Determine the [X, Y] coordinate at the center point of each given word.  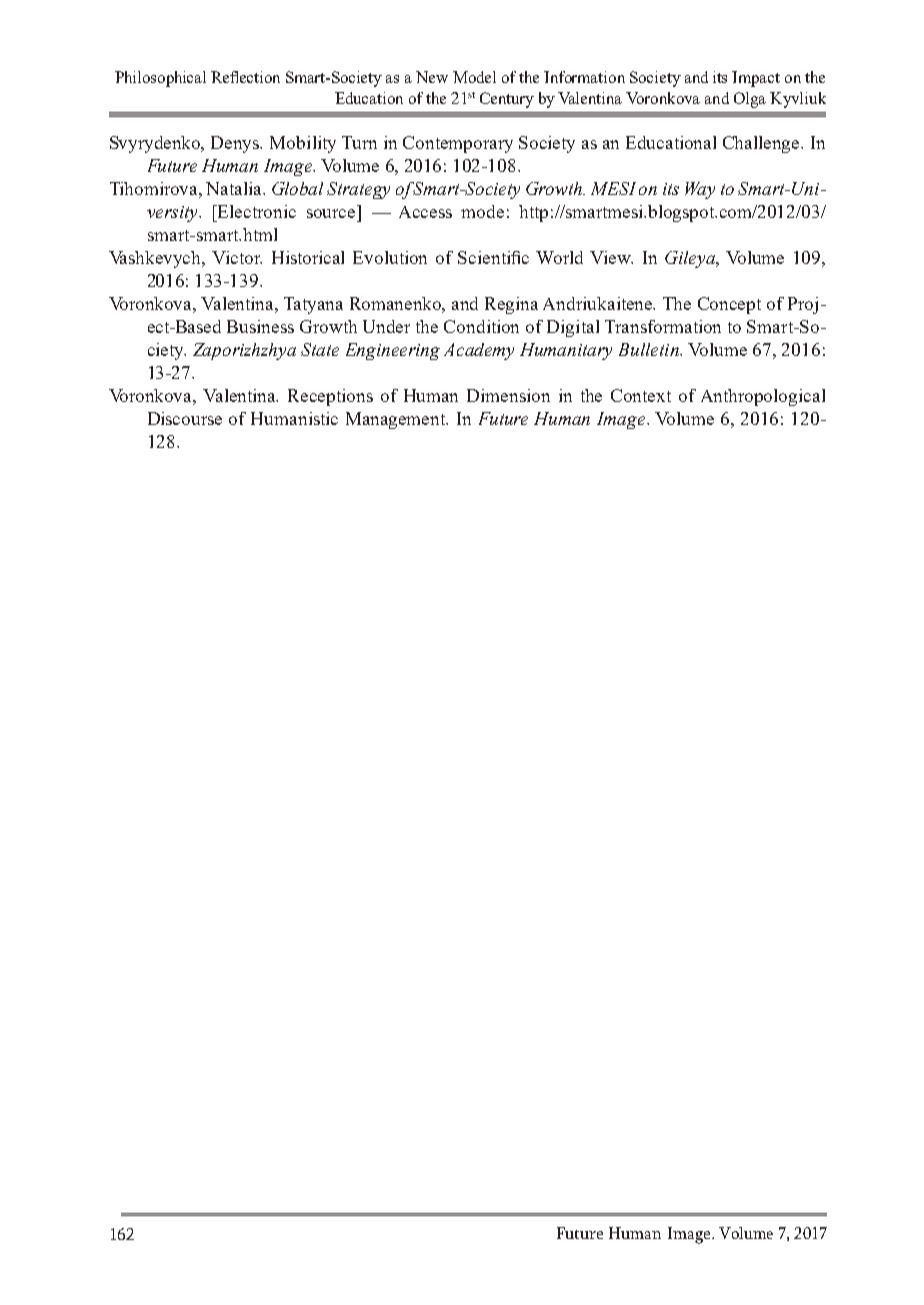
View [611, 257]
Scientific [493, 257]
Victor [237, 257]
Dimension [508, 395]
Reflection [245, 77]
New [432, 77]
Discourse [185, 418]
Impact [756, 79]
